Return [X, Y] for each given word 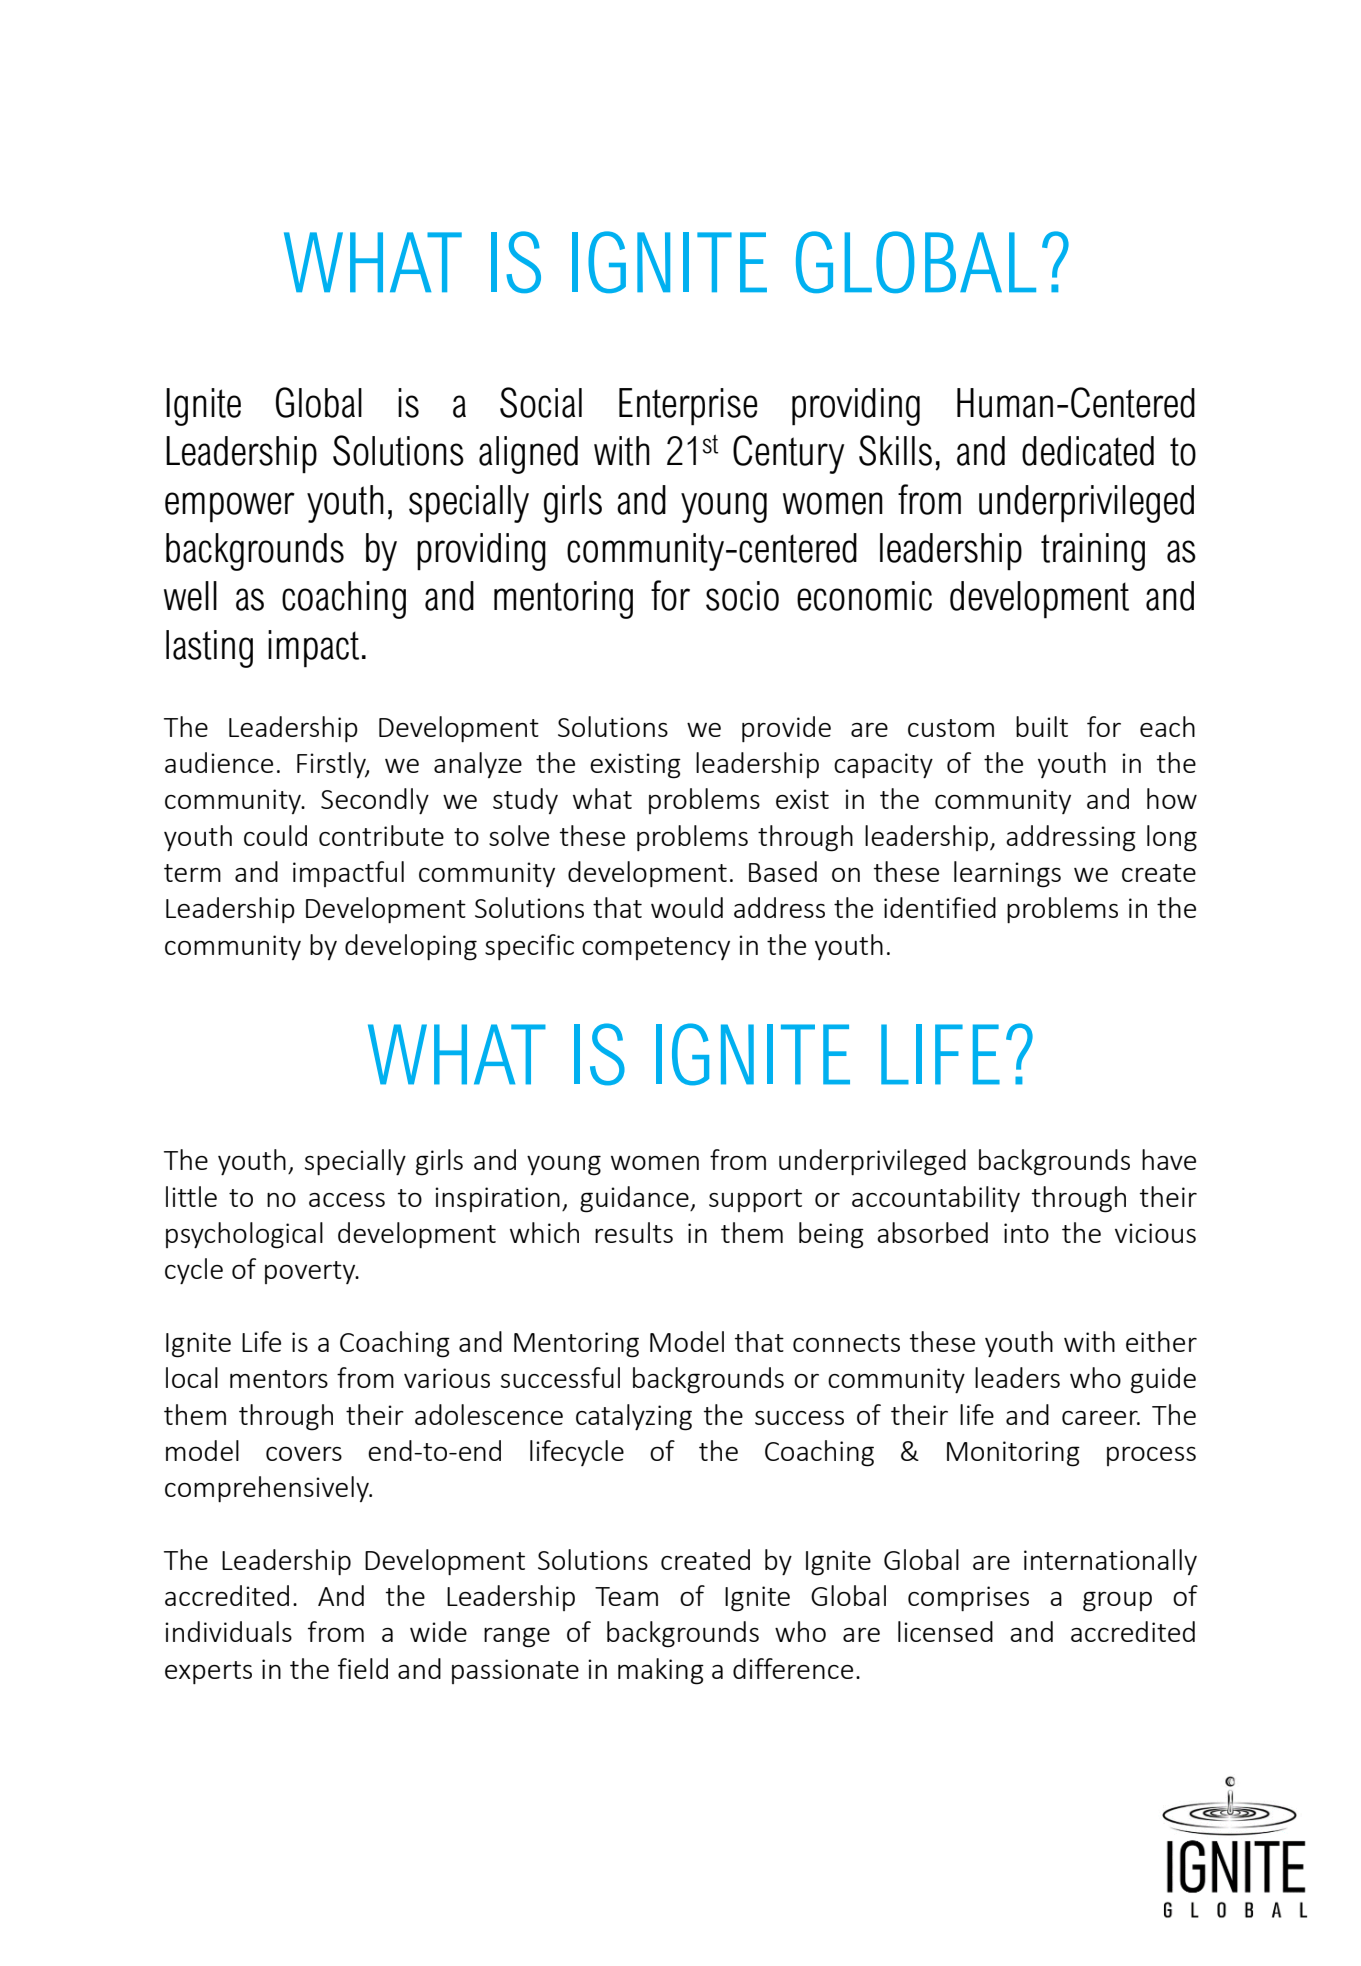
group [1117, 1601]
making [661, 1671]
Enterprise [688, 407]
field [363, 1668]
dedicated [1088, 451]
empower [230, 507]
